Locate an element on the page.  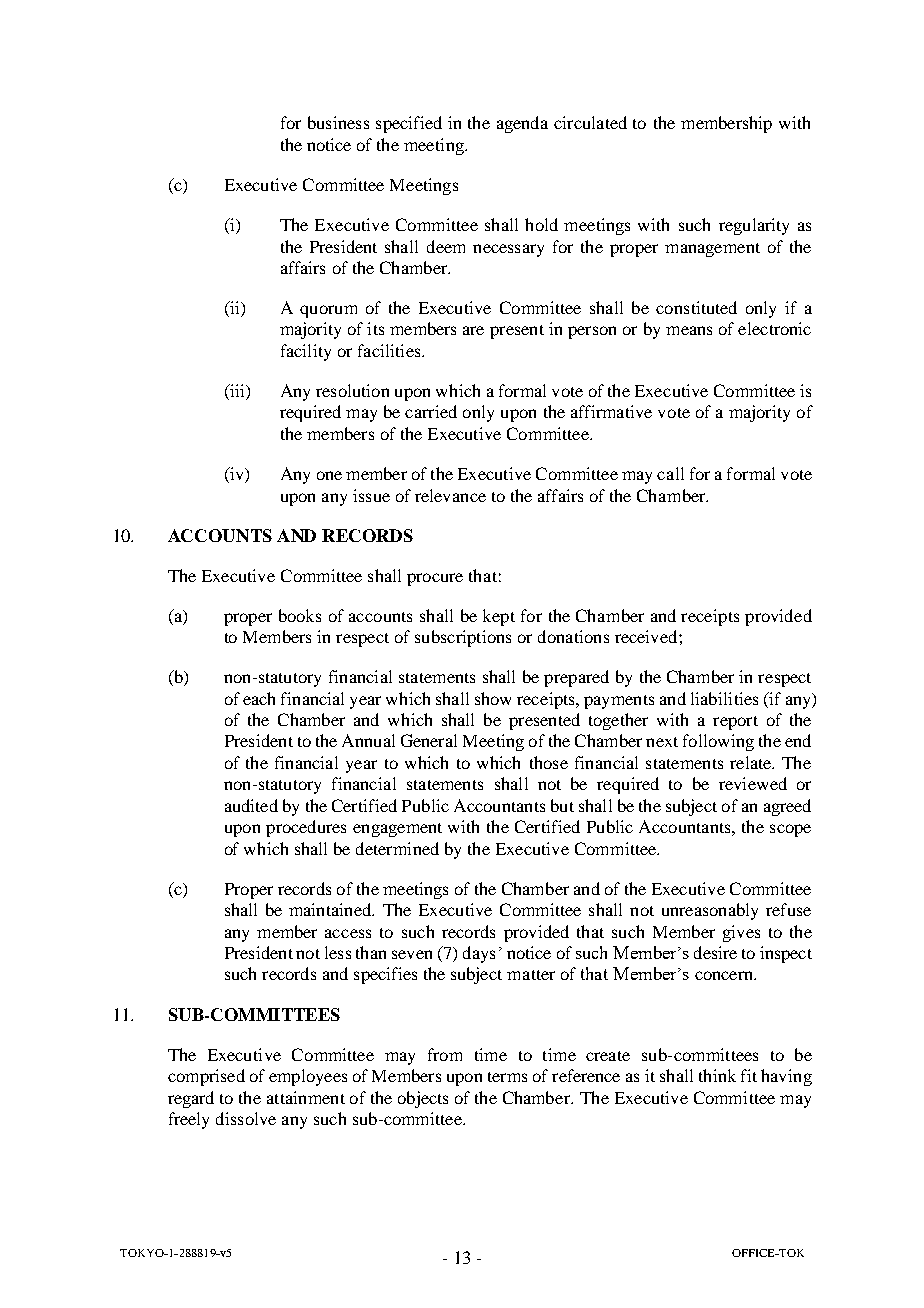
kept is located at coordinates (499, 617).
